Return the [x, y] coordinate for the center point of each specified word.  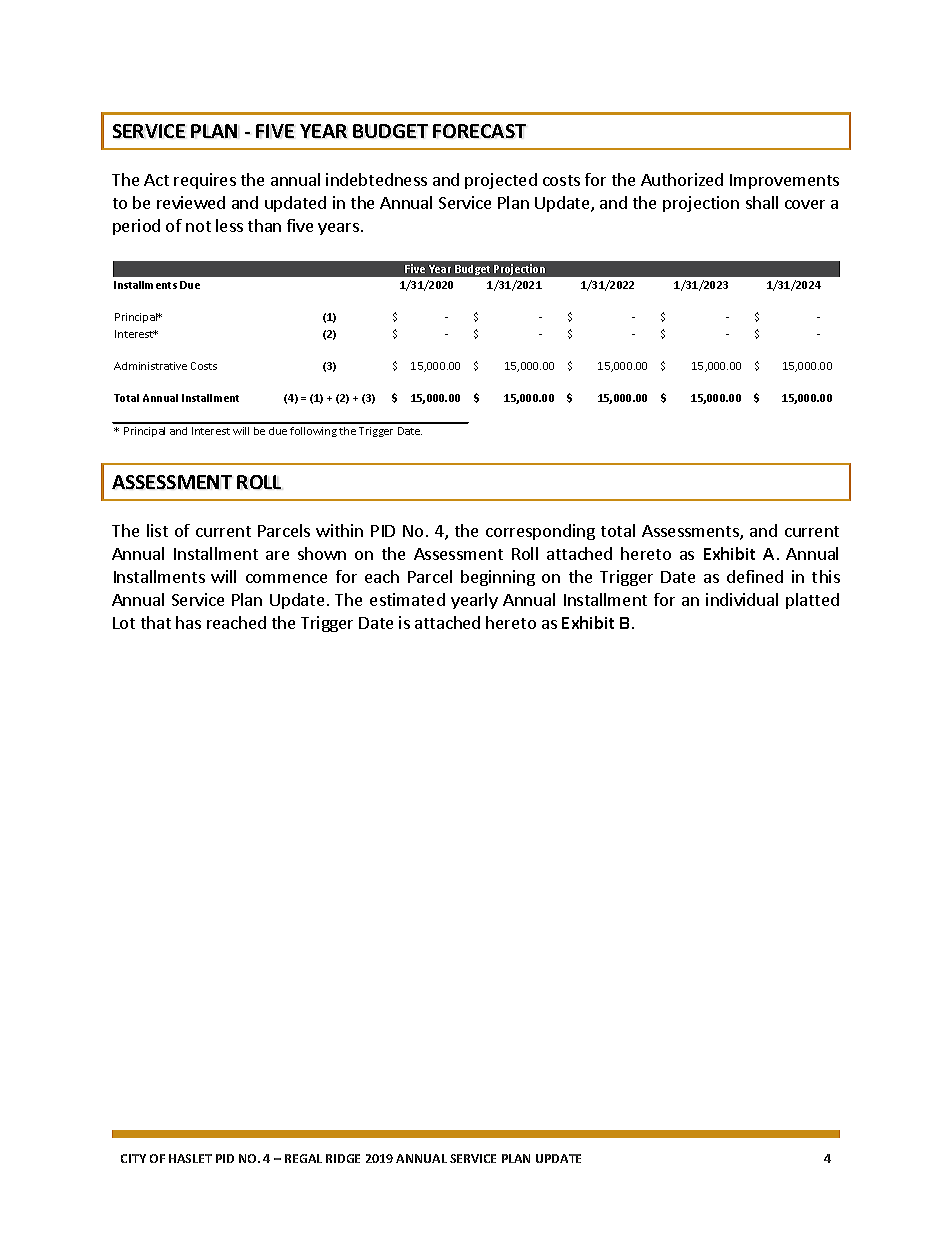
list [157, 530]
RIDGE [343, 1158]
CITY [133, 1158]
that [156, 622]
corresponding [540, 532]
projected [501, 181]
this [826, 576]
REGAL [303, 1158]
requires [205, 181]
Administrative [150, 366]
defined [755, 576]
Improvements [784, 181]
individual [742, 599]
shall [762, 202]
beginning [498, 578]
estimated [407, 599]
